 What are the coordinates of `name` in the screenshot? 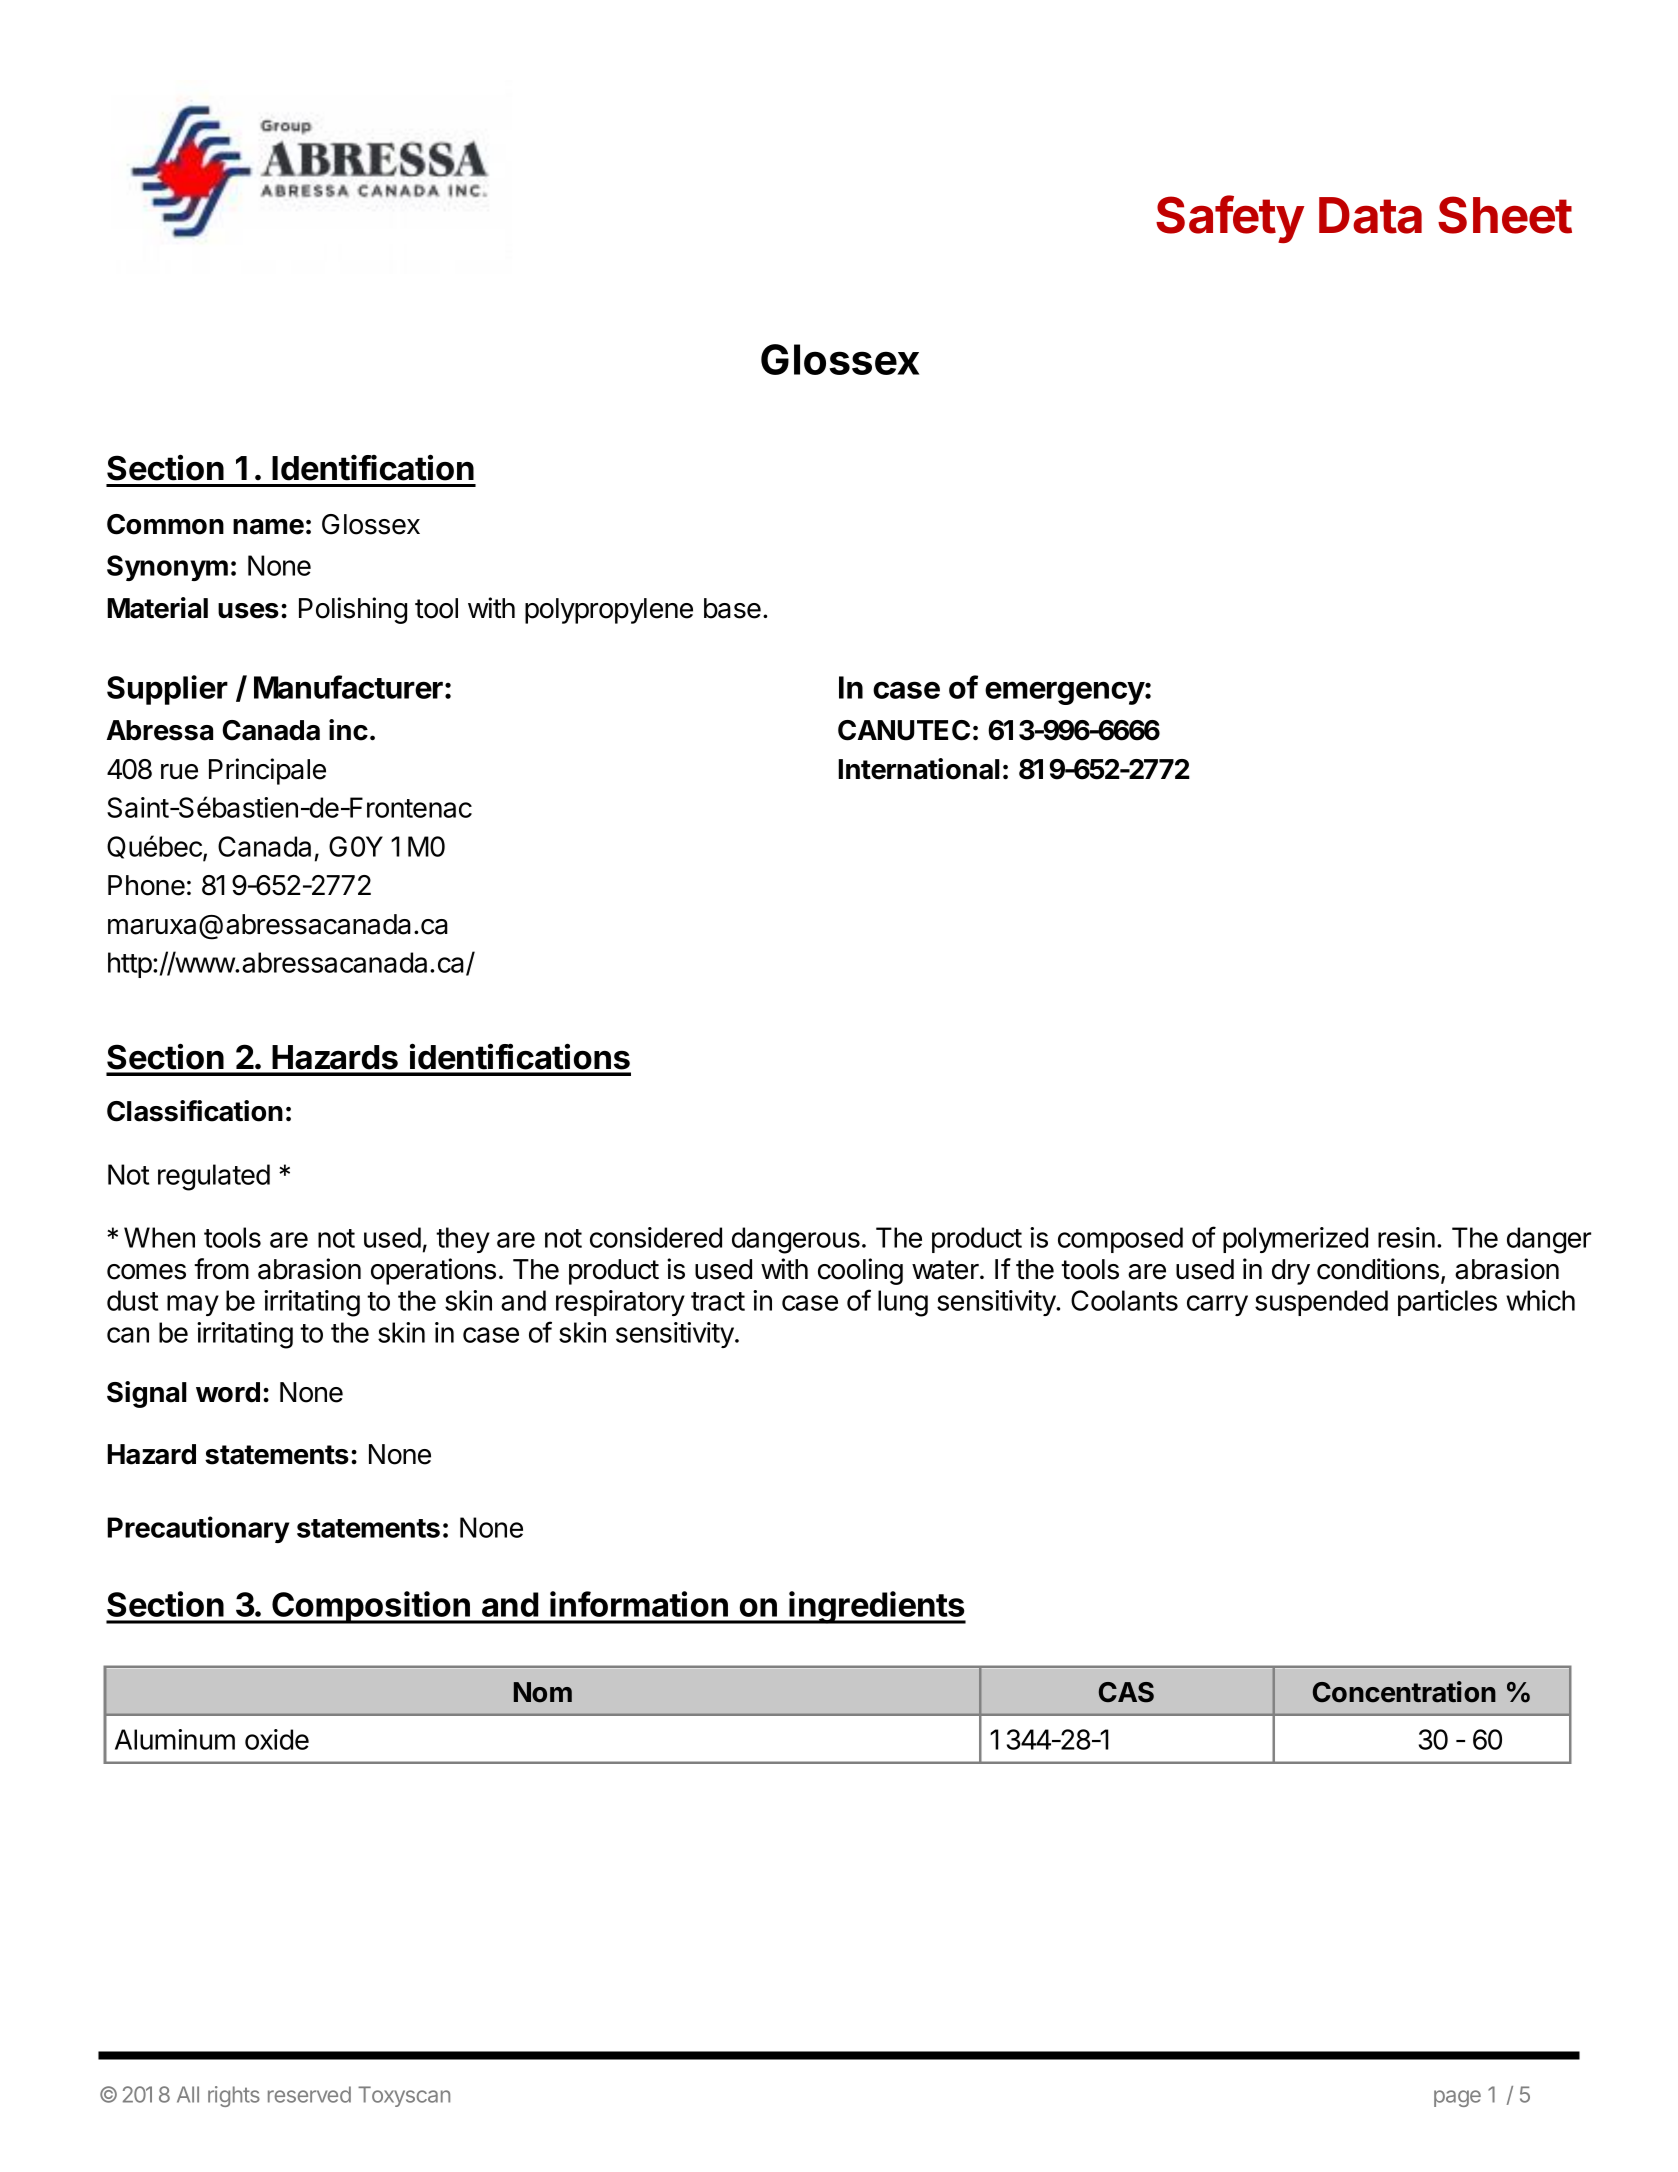 It's located at (268, 527).
